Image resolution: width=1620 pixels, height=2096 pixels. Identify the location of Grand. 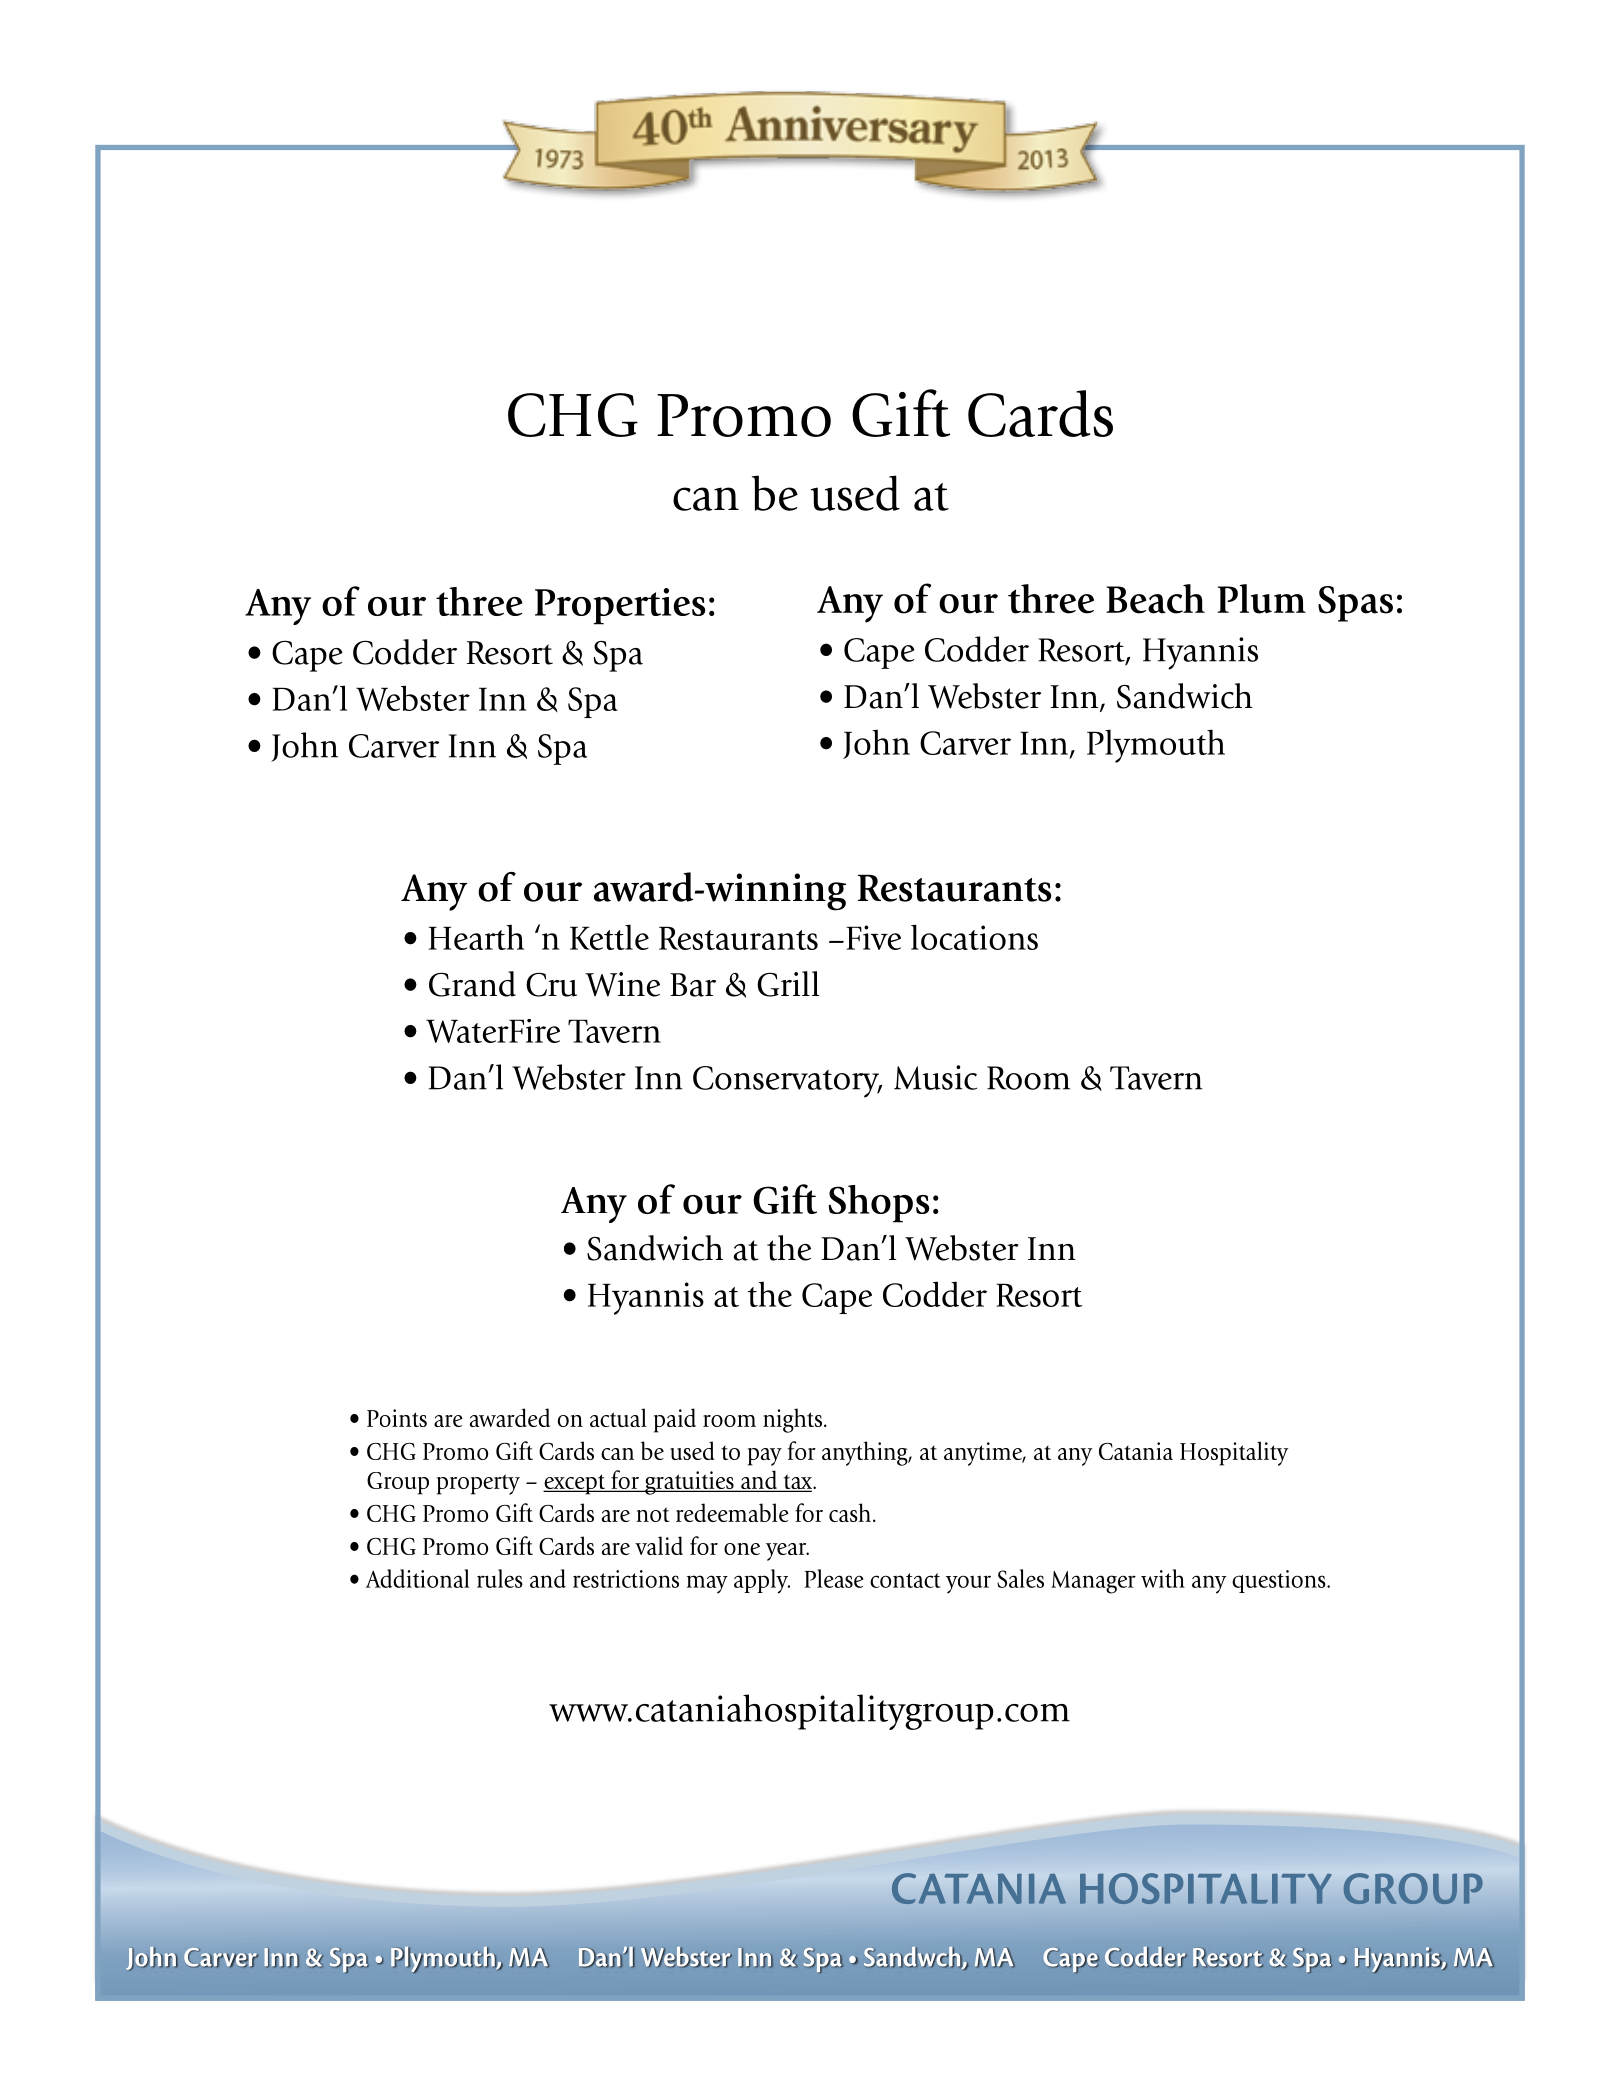
(472, 984).
